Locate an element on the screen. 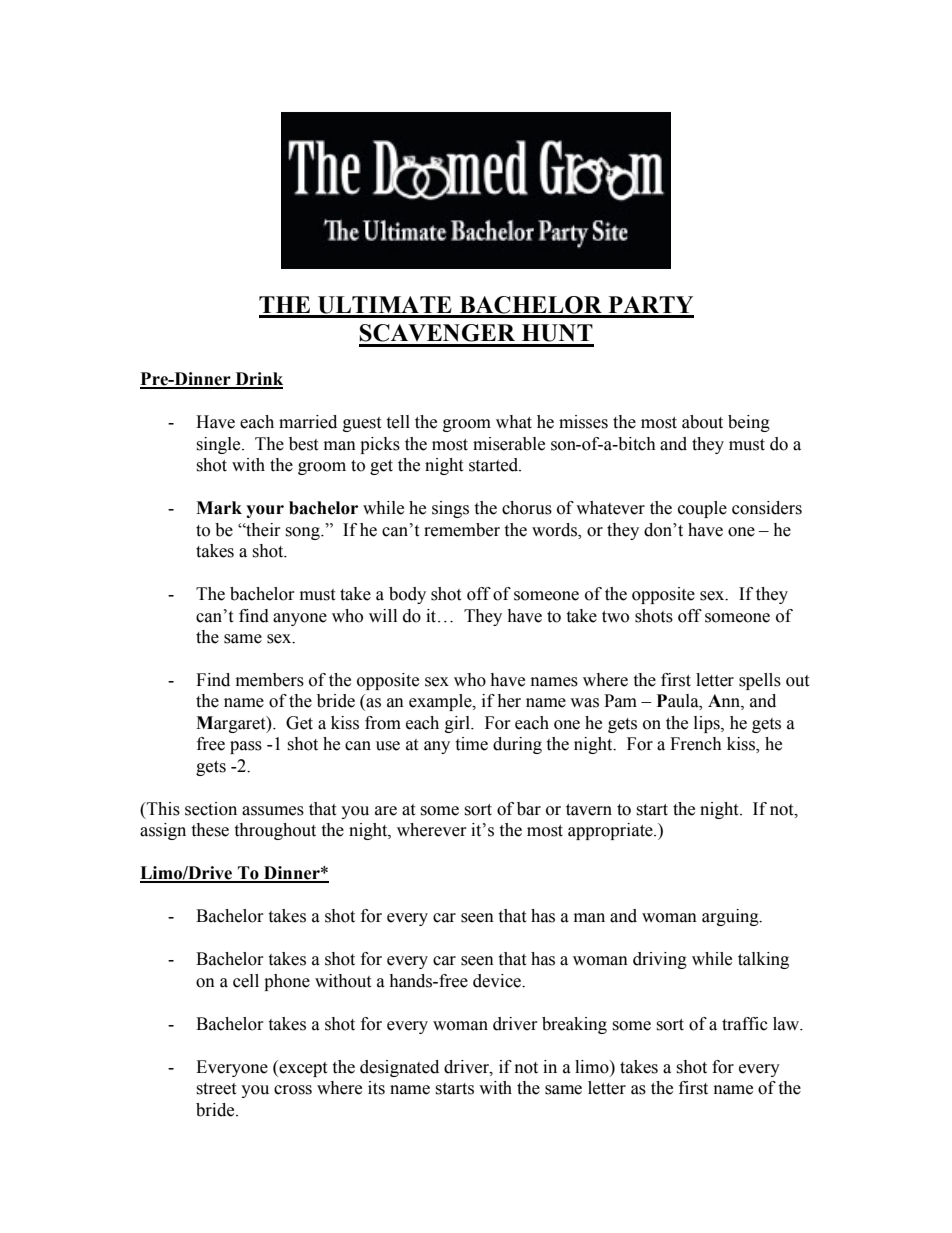 The width and height of the screenshot is (952, 1233). designated is located at coordinates (399, 1068).
